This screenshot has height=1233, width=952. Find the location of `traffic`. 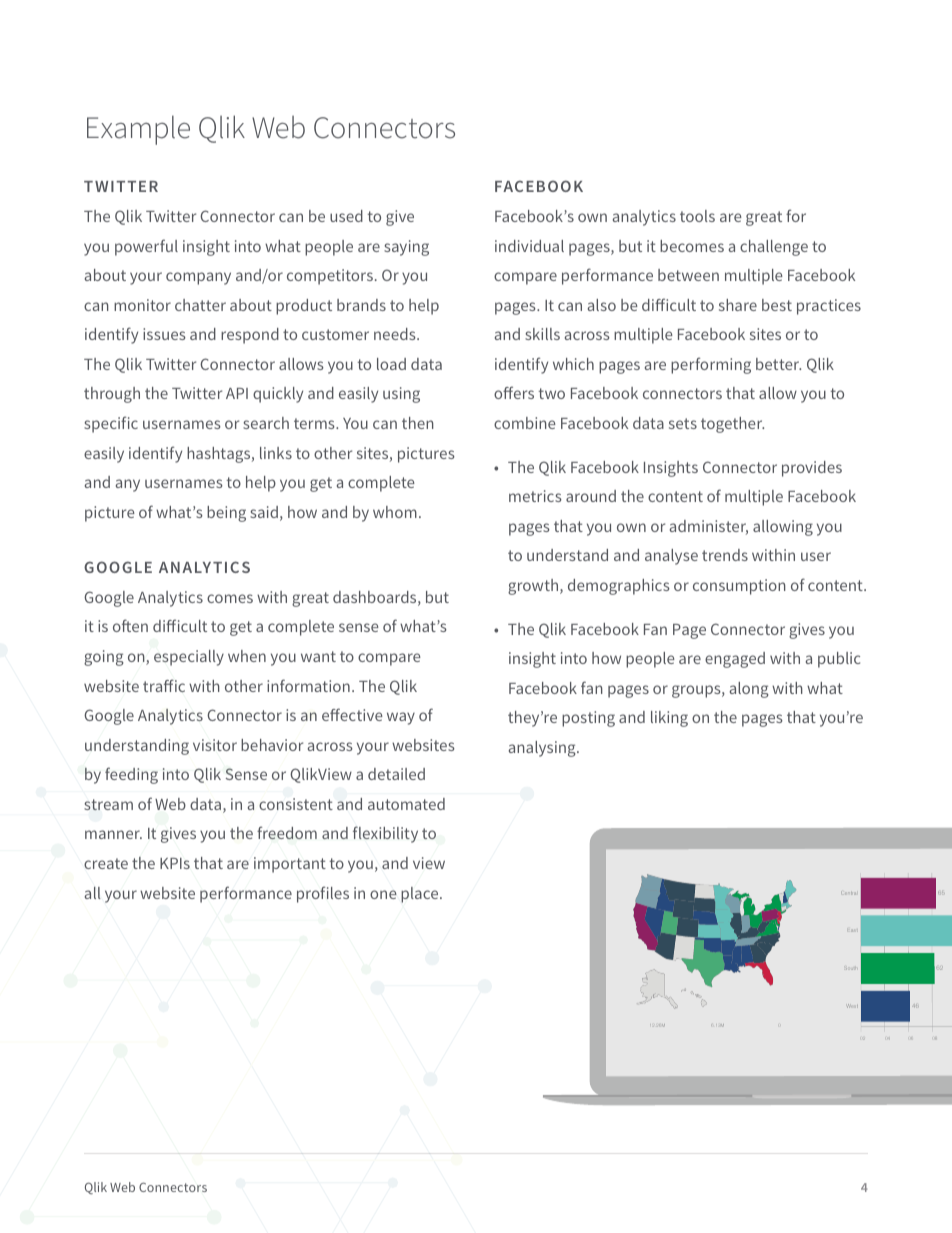

traffic is located at coordinates (164, 685).
